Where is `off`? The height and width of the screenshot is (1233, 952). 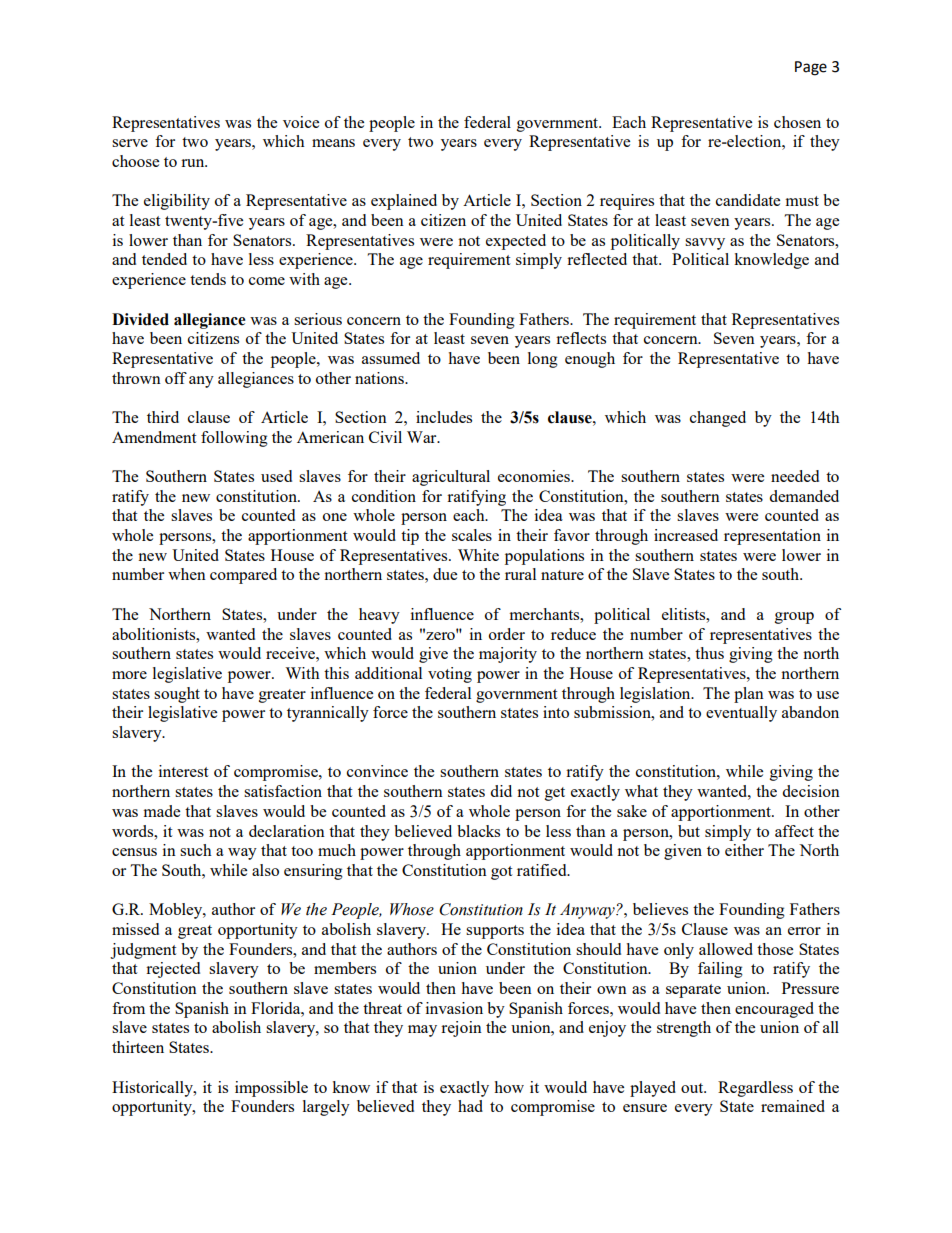
off is located at coordinates (176, 378).
